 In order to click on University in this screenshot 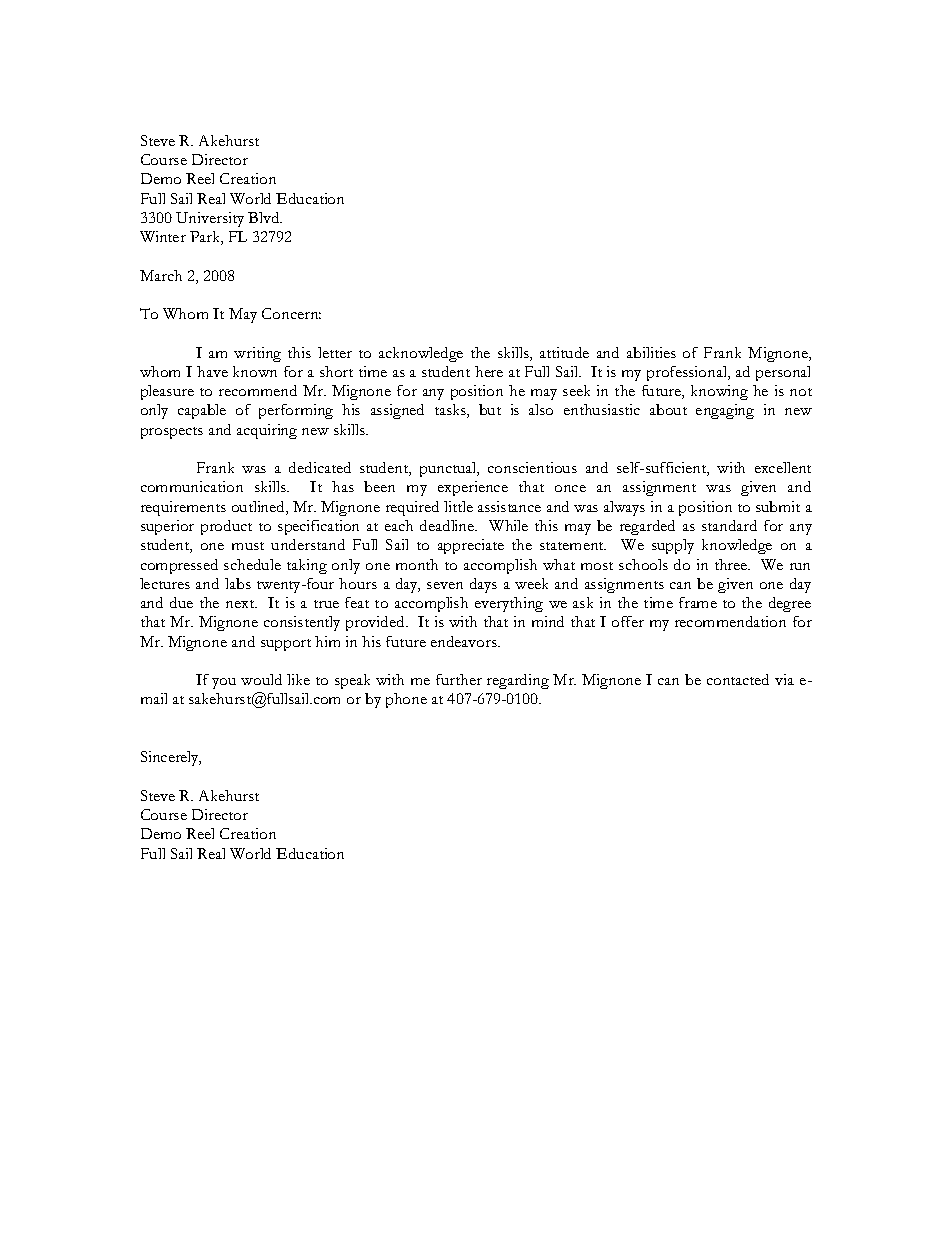, I will do `click(210, 219)`.
